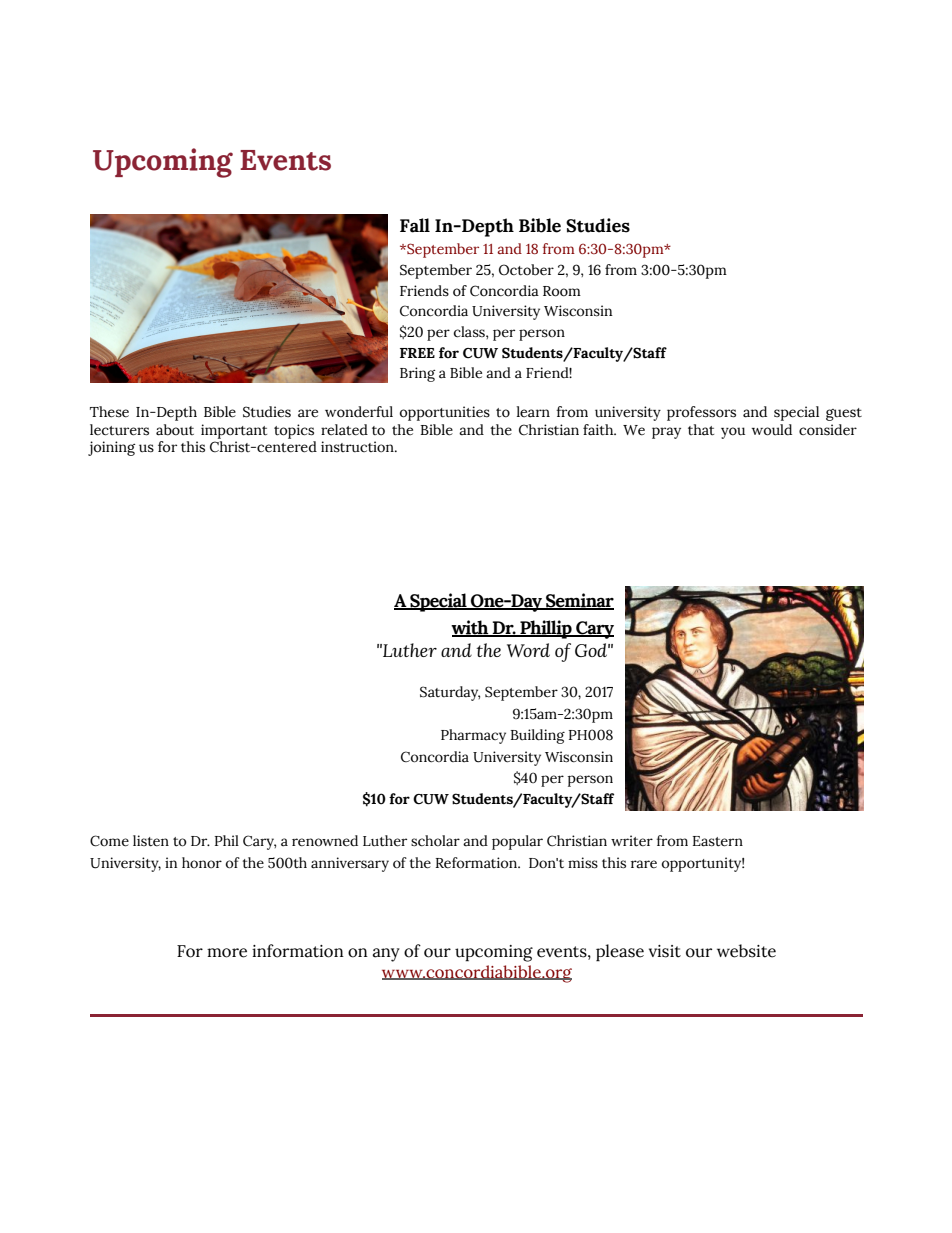 This page has height=1233, width=952. What do you see at coordinates (718, 841) in the page?
I see `Eastern` at bounding box center [718, 841].
